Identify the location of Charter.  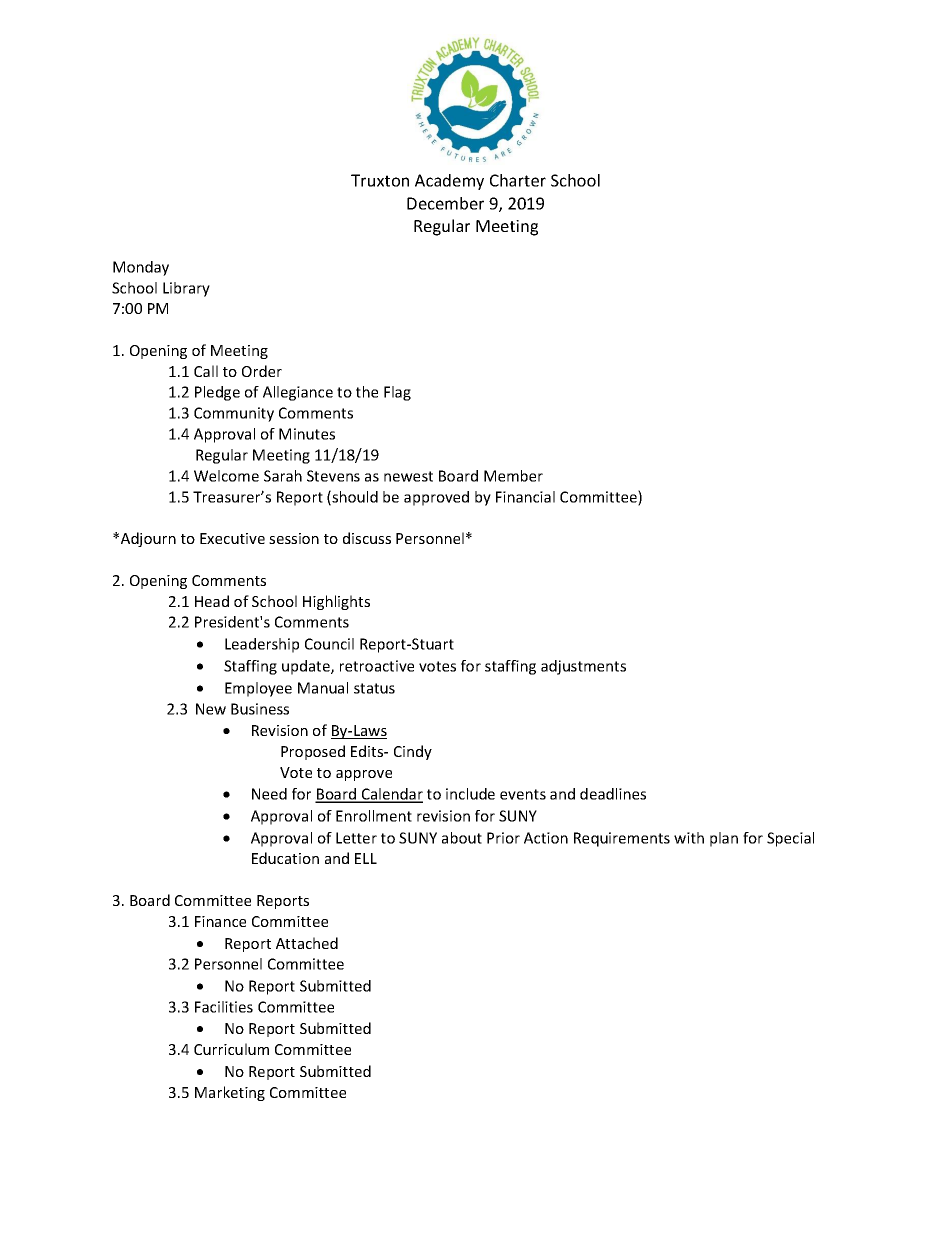
(518, 180).
